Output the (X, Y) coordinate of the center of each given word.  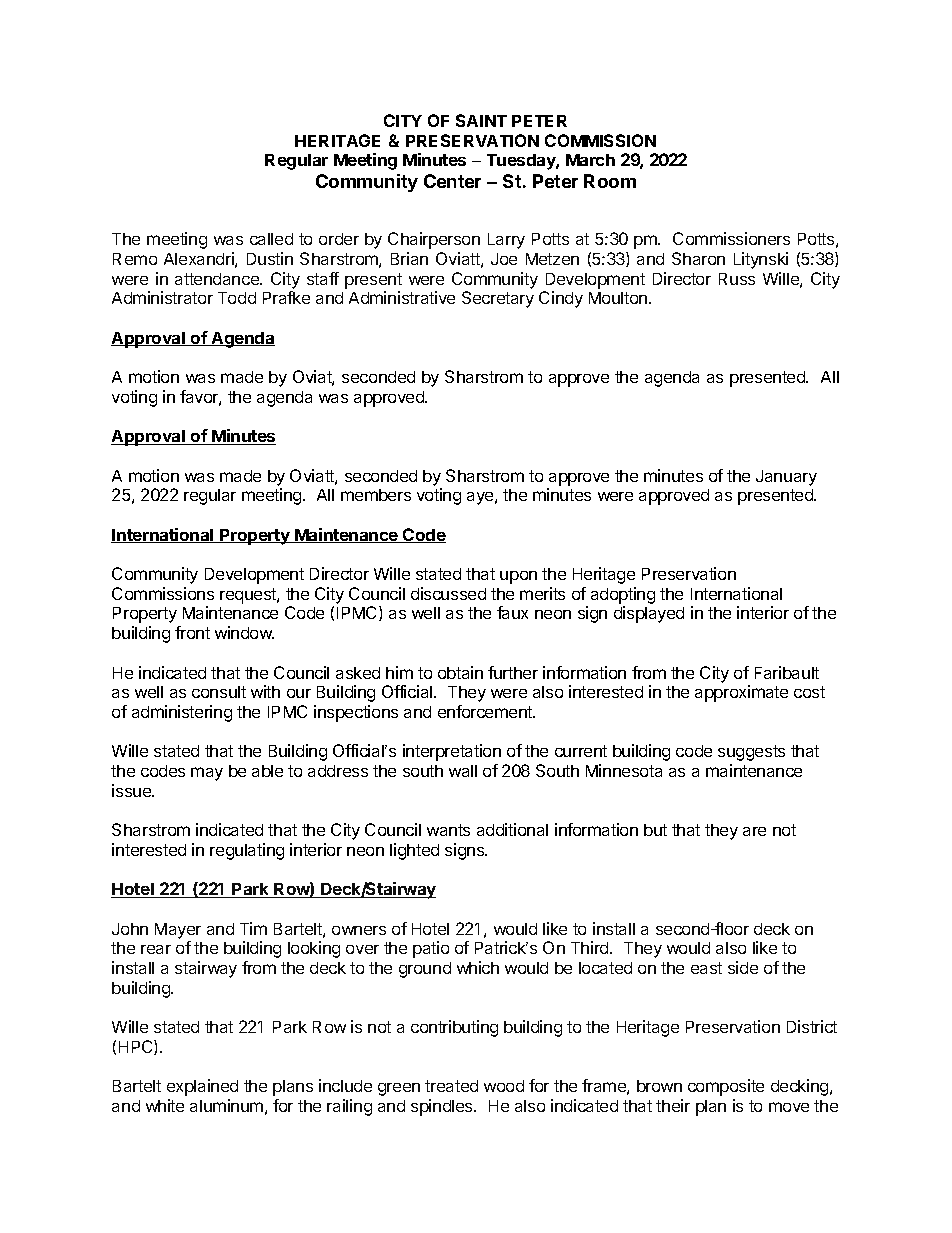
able (267, 771)
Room (610, 181)
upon (518, 577)
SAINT (481, 120)
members (376, 495)
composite (726, 1087)
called (271, 239)
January (786, 478)
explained (202, 1087)
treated (451, 1086)
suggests (751, 753)
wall (463, 771)
